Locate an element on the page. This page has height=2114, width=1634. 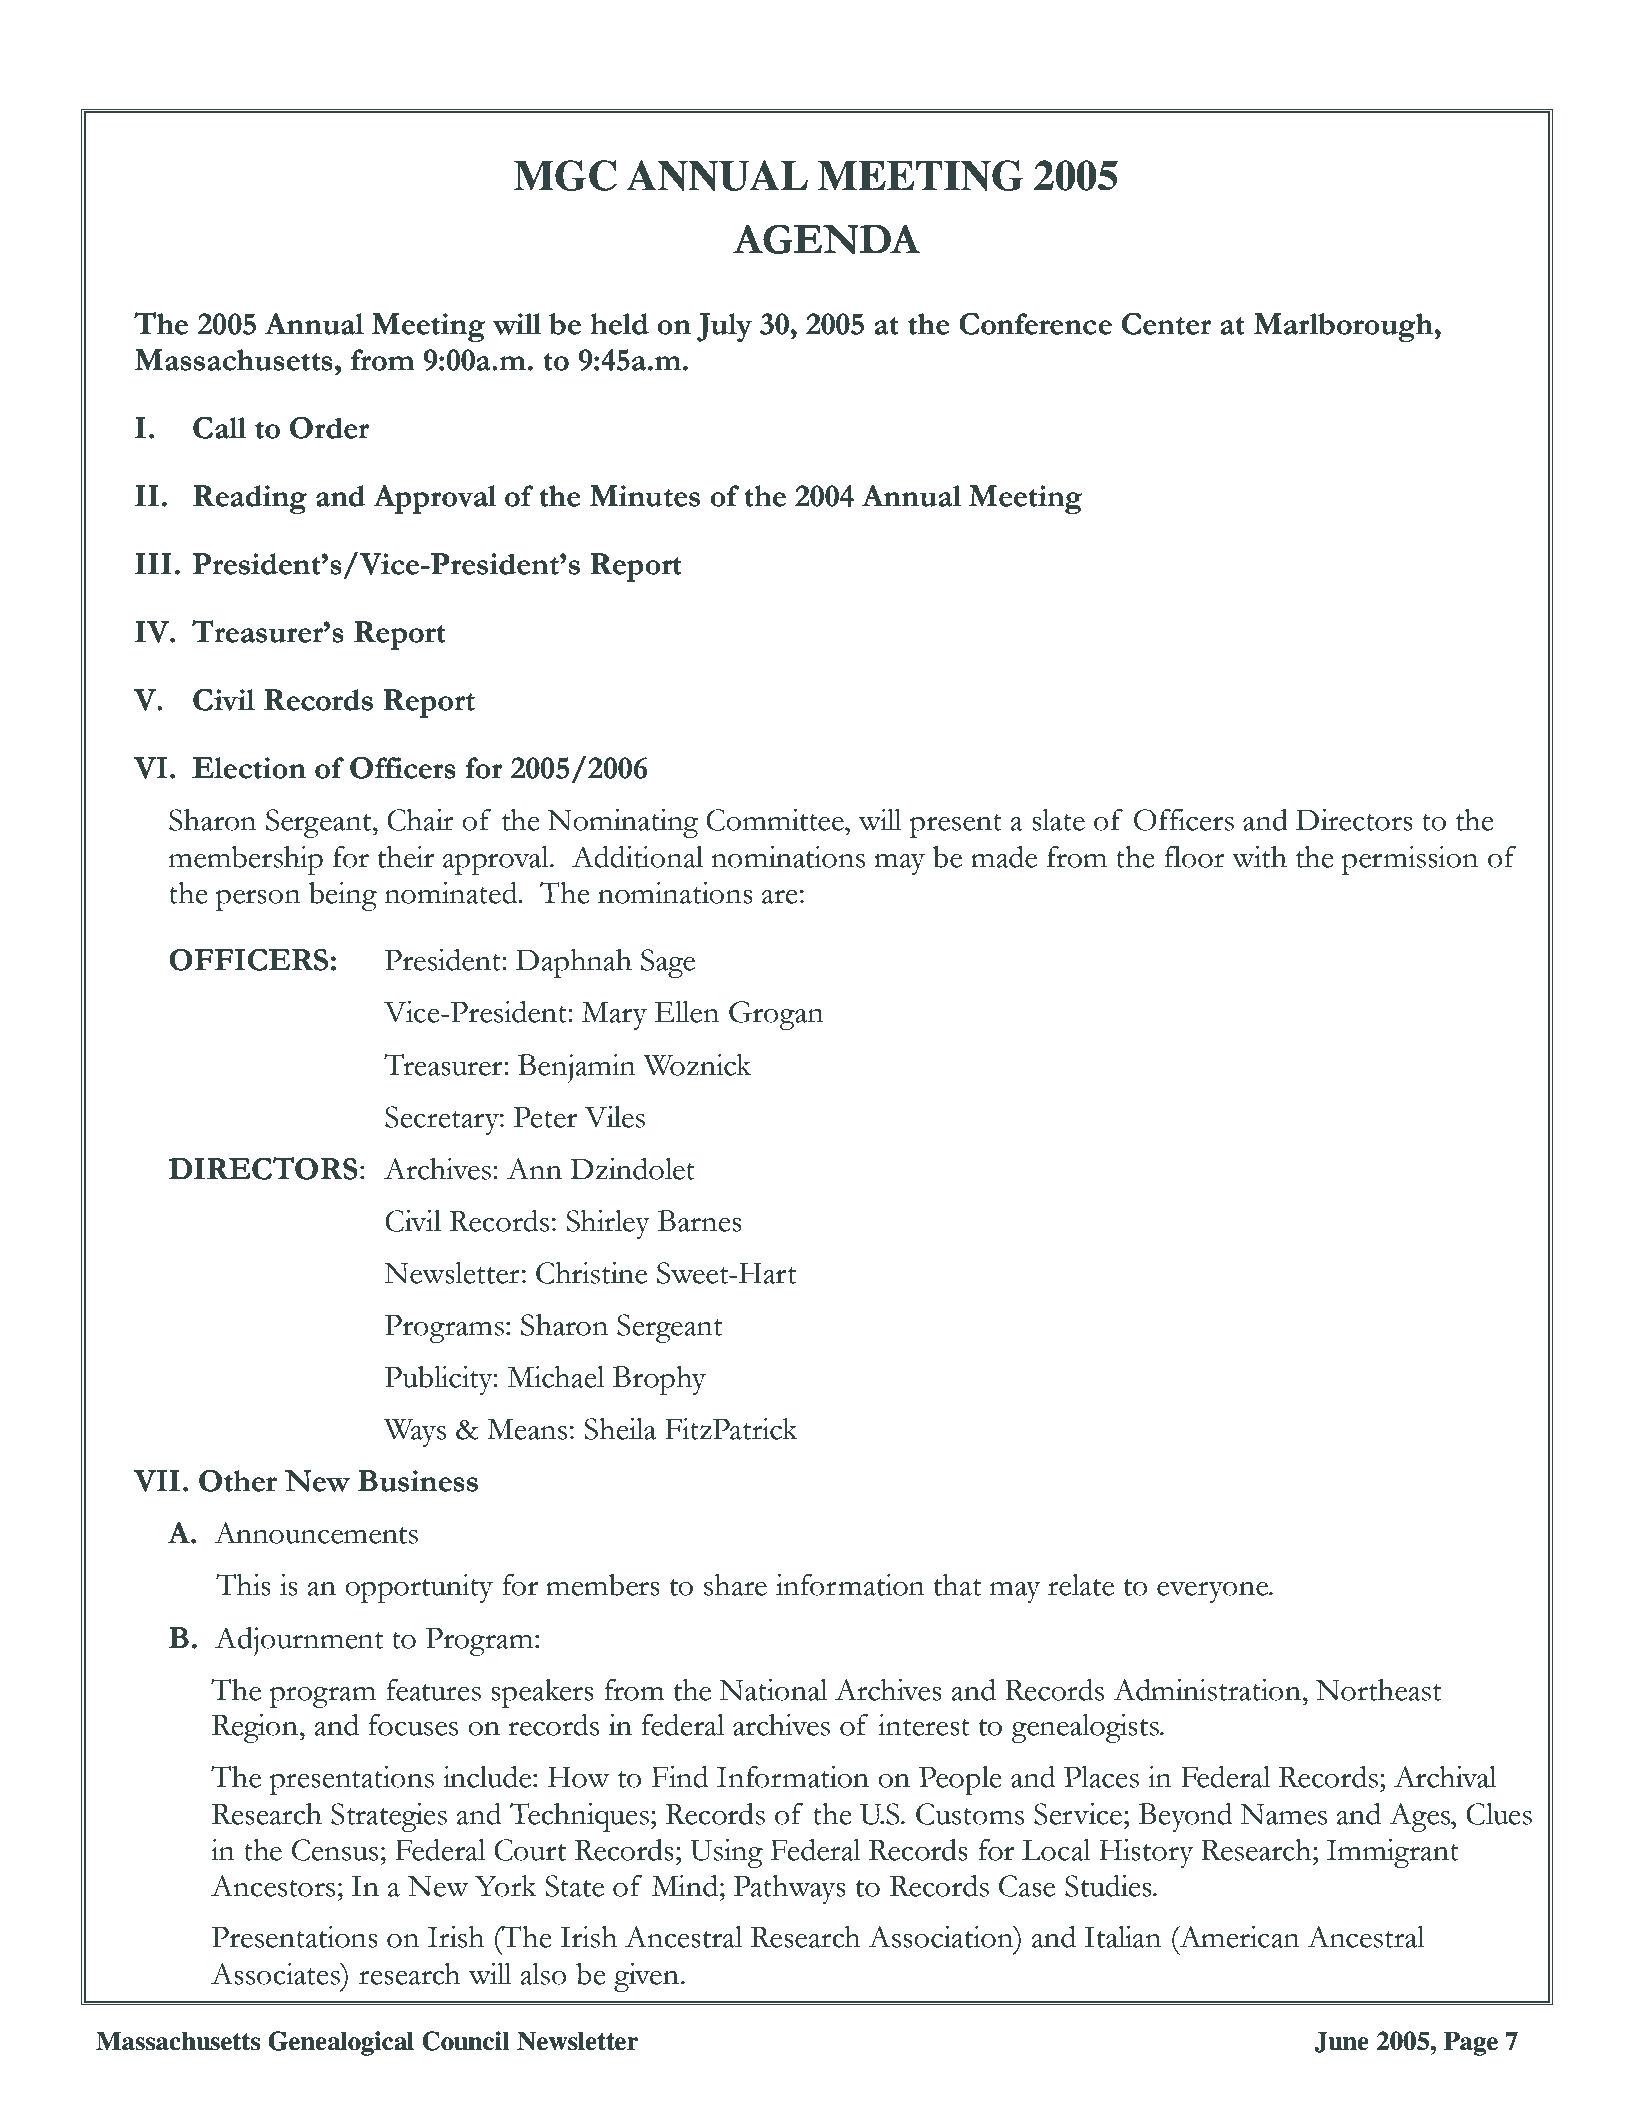
AGENDA is located at coordinates (826, 239).
